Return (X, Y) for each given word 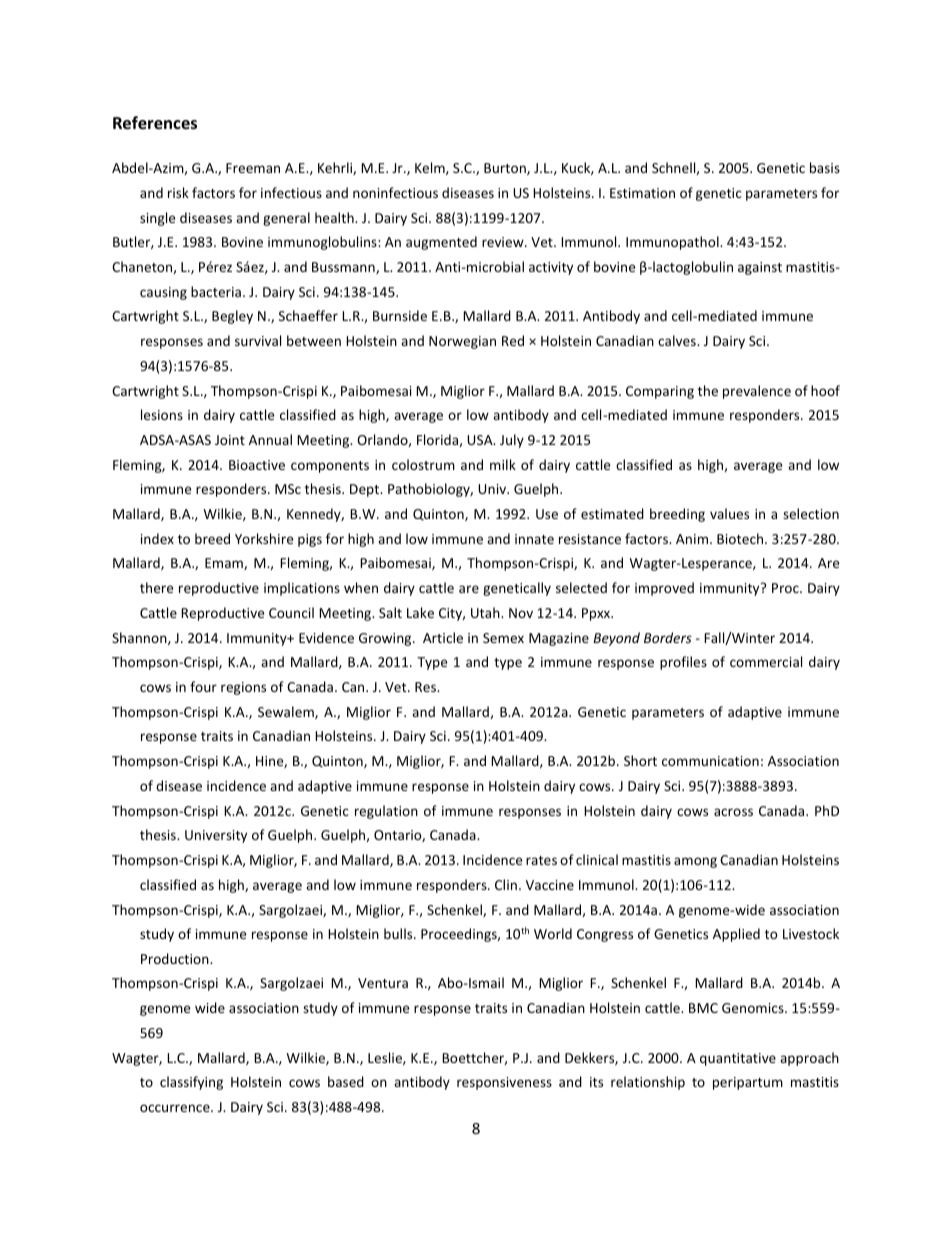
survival (258, 340)
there (156, 587)
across (733, 812)
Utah (486, 612)
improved (664, 589)
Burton (506, 169)
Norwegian (462, 342)
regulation (386, 812)
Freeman (253, 168)
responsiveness (504, 1083)
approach (809, 1059)
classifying (191, 1083)
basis (825, 167)
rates (541, 860)
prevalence (757, 392)
